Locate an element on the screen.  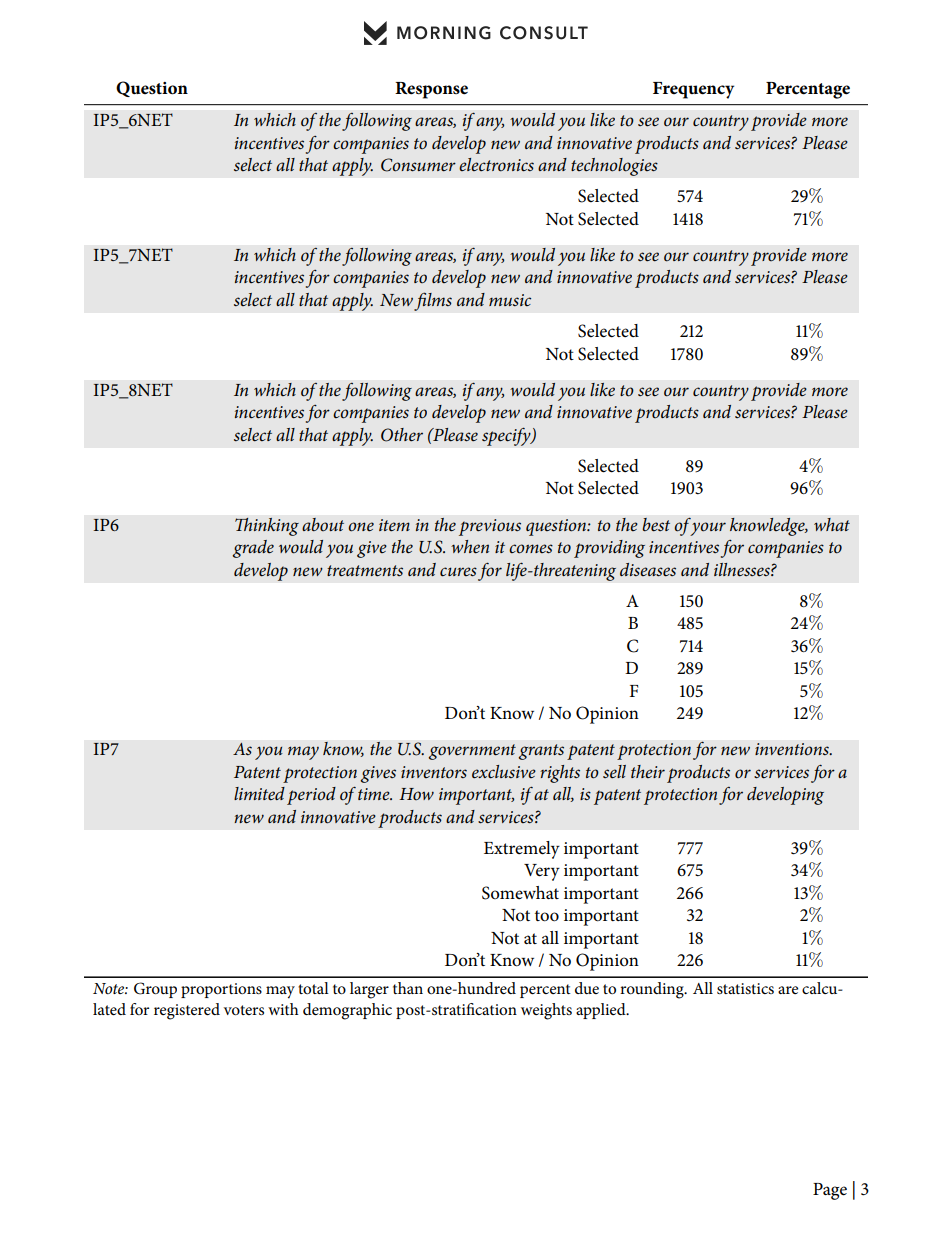
your is located at coordinates (708, 529).
